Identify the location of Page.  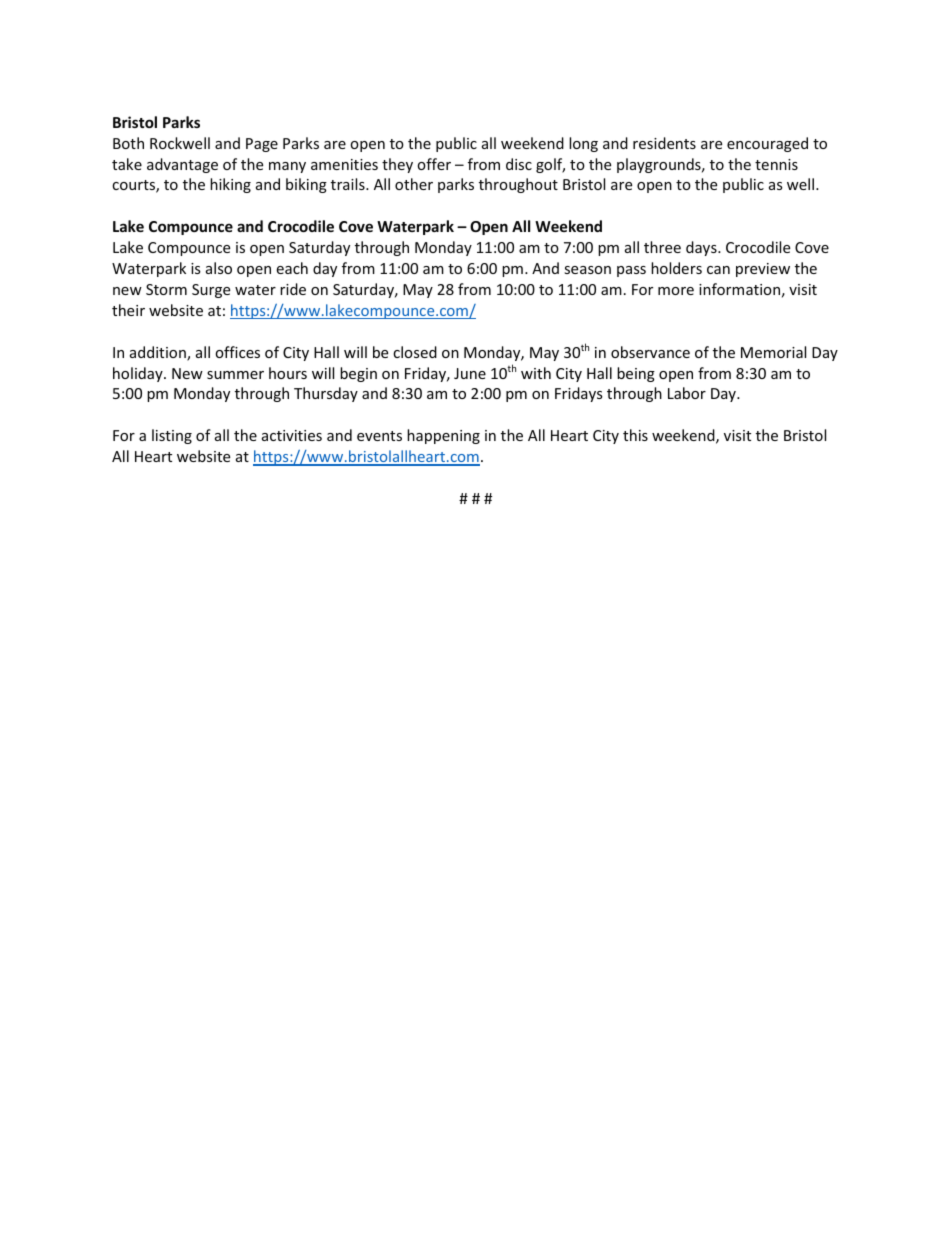
(262, 145).
